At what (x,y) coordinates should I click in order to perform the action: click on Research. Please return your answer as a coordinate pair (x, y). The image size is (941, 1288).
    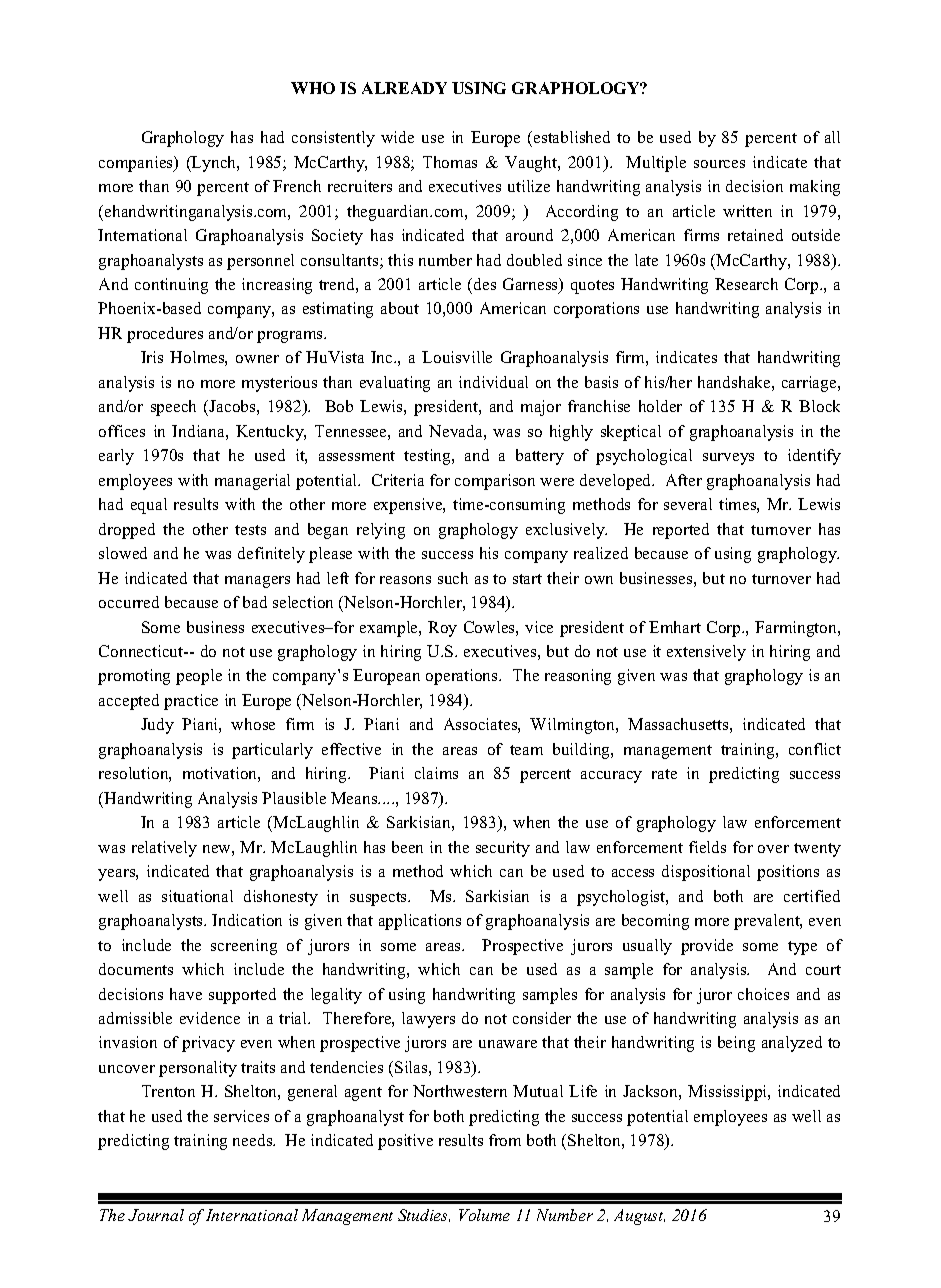
    Looking at the image, I should click on (746, 284).
